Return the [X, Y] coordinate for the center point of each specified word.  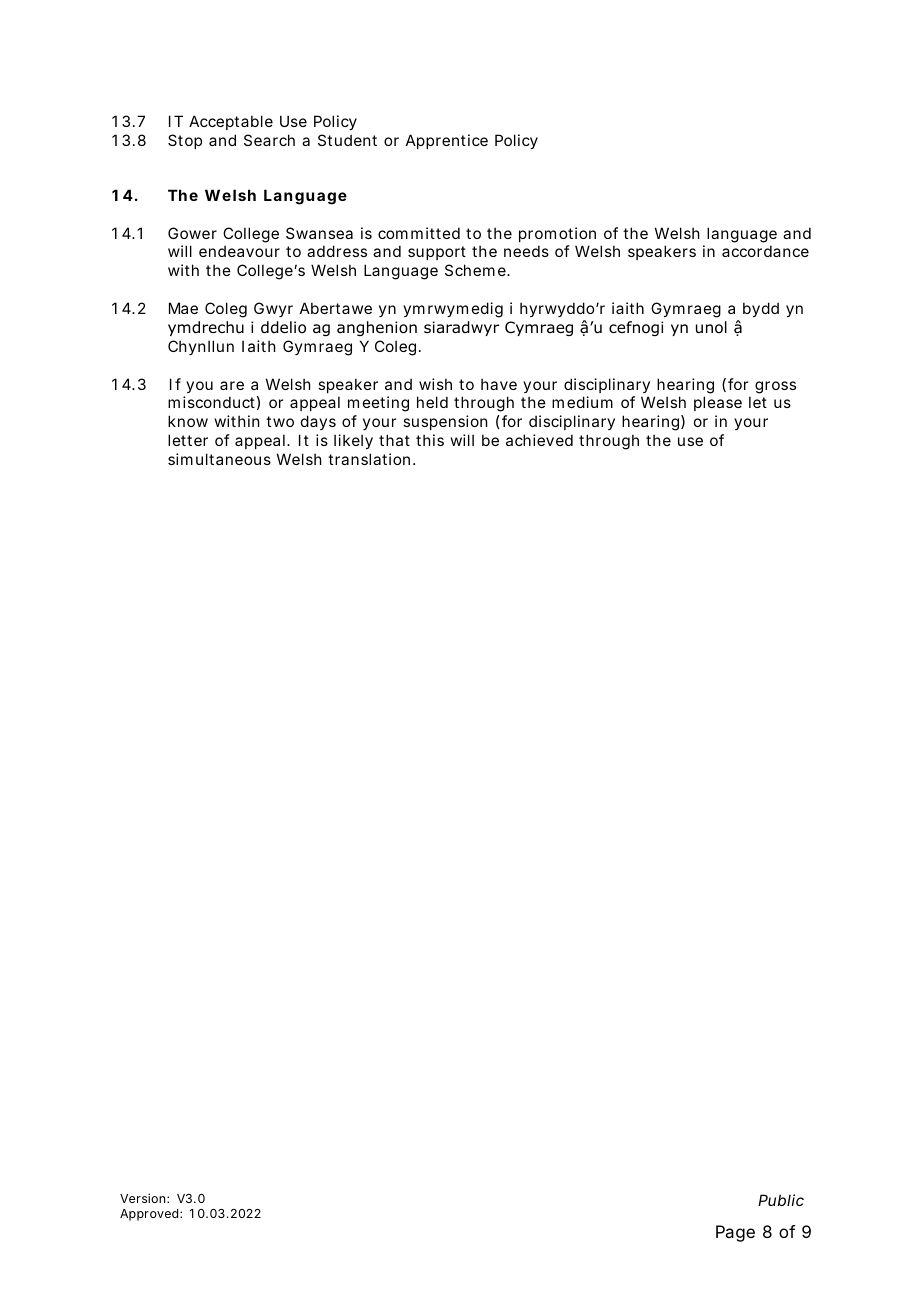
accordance [765, 251]
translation [369, 459]
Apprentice [447, 141]
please [718, 403]
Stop [185, 141]
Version [142, 1198]
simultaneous [219, 459]
